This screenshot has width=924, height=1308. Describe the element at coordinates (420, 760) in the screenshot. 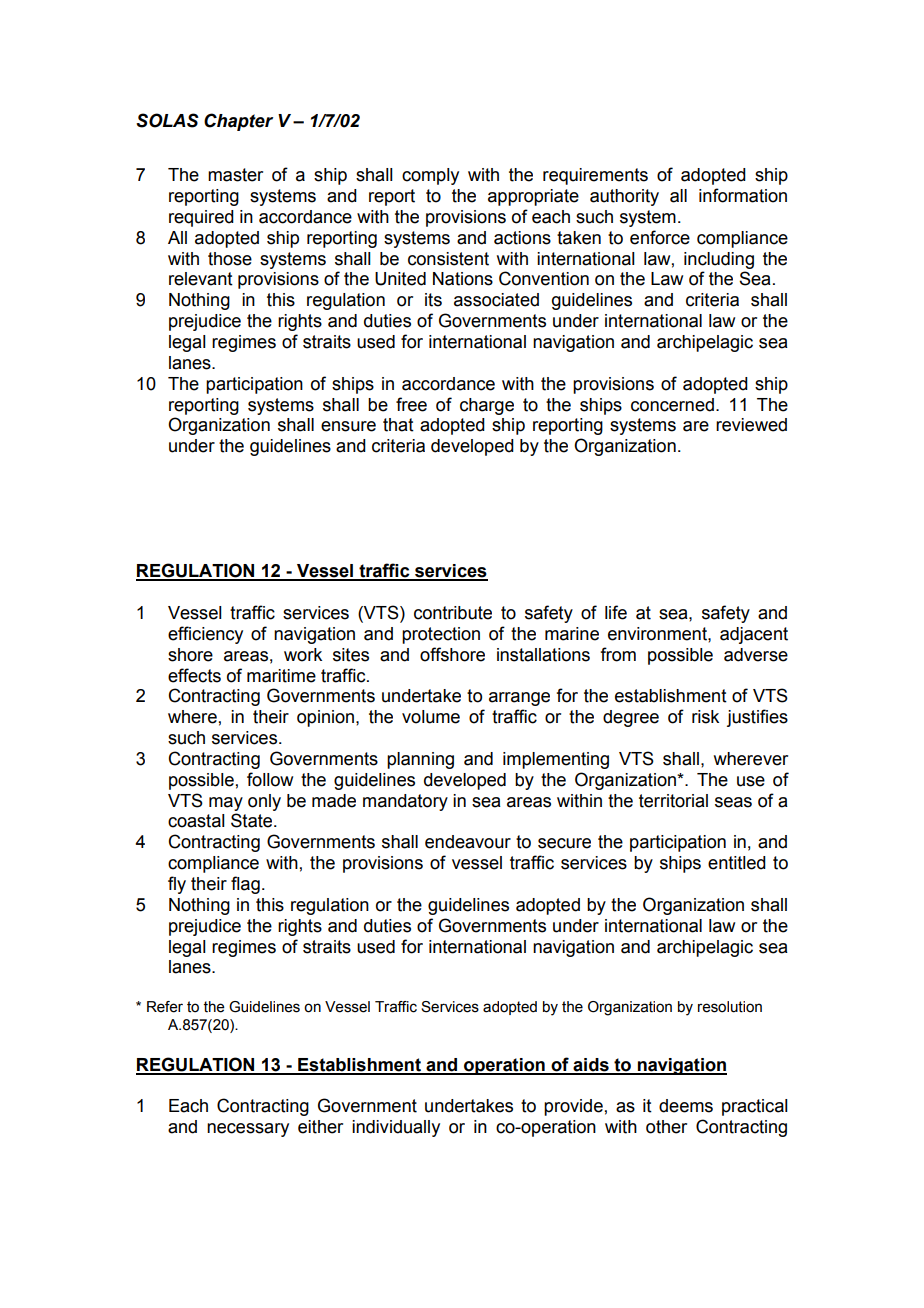

I see `planning` at that location.
